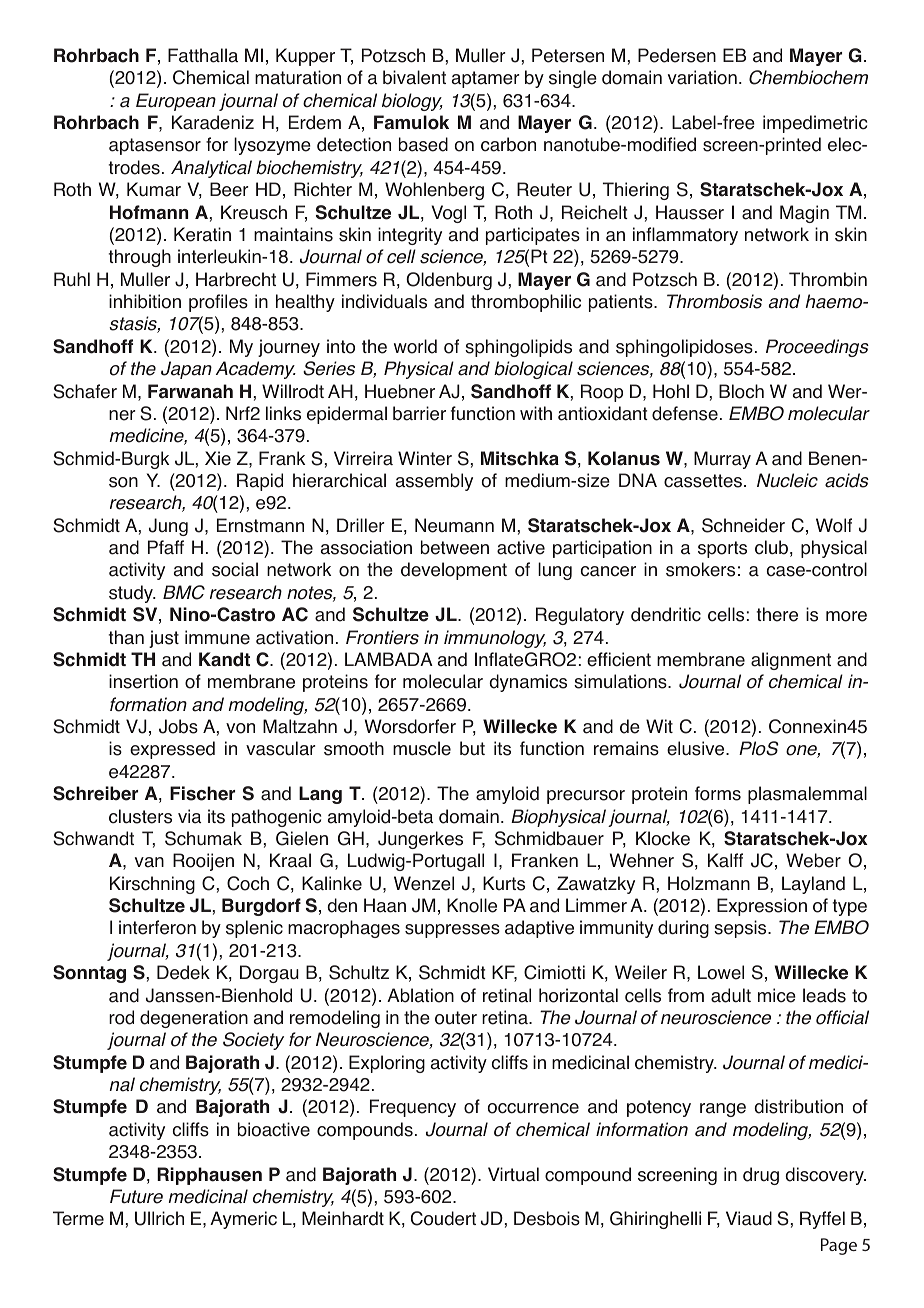 The image size is (924, 1308). Describe the element at coordinates (813, 860) in the page. I see `Weber` at that location.
